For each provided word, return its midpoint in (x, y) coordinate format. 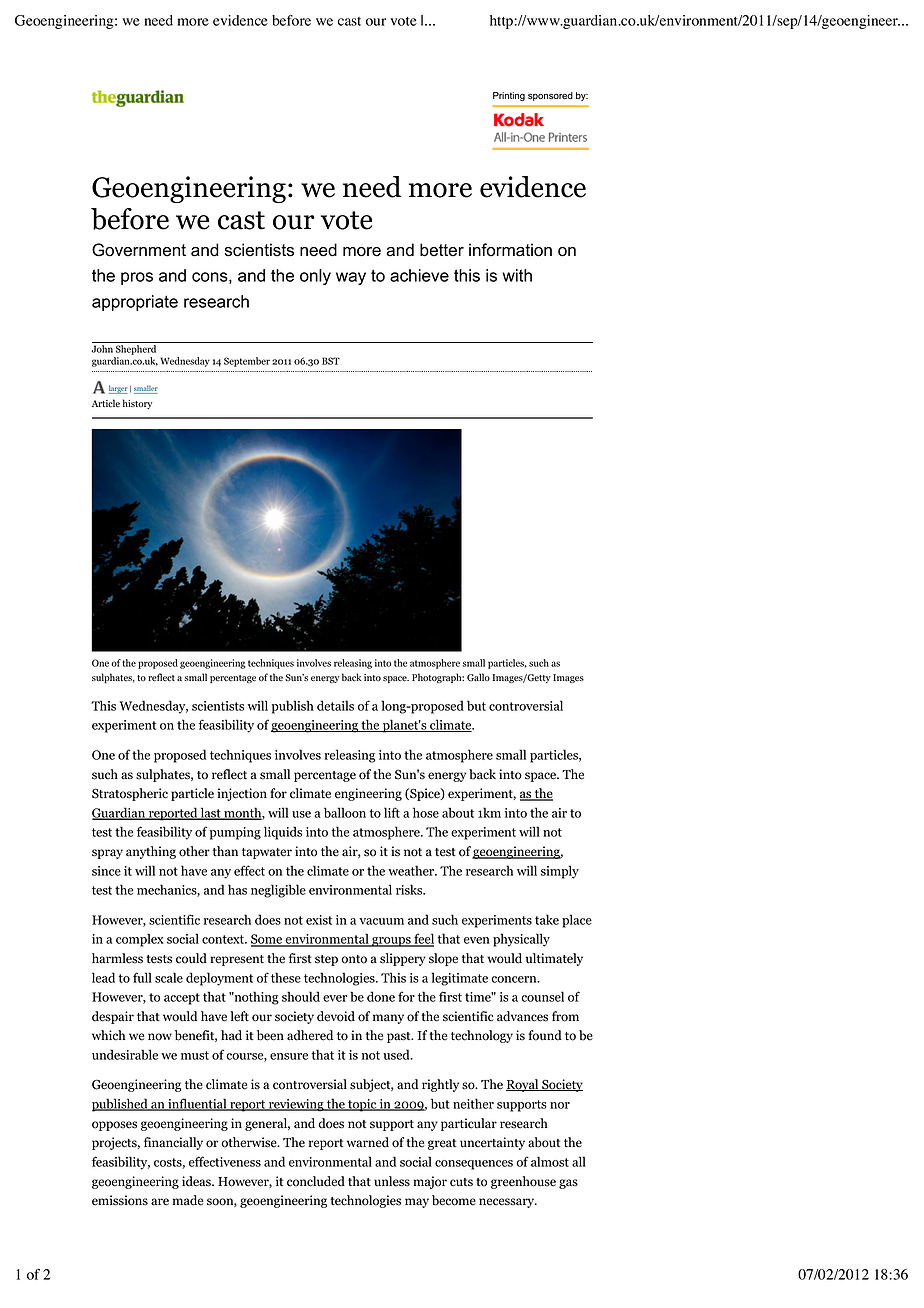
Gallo (478, 677)
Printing (509, 96)
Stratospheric (130, 794)
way (351, 278)
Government (139, 250)
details (335, 705)
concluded (316, 1181)
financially (173, 1143)
